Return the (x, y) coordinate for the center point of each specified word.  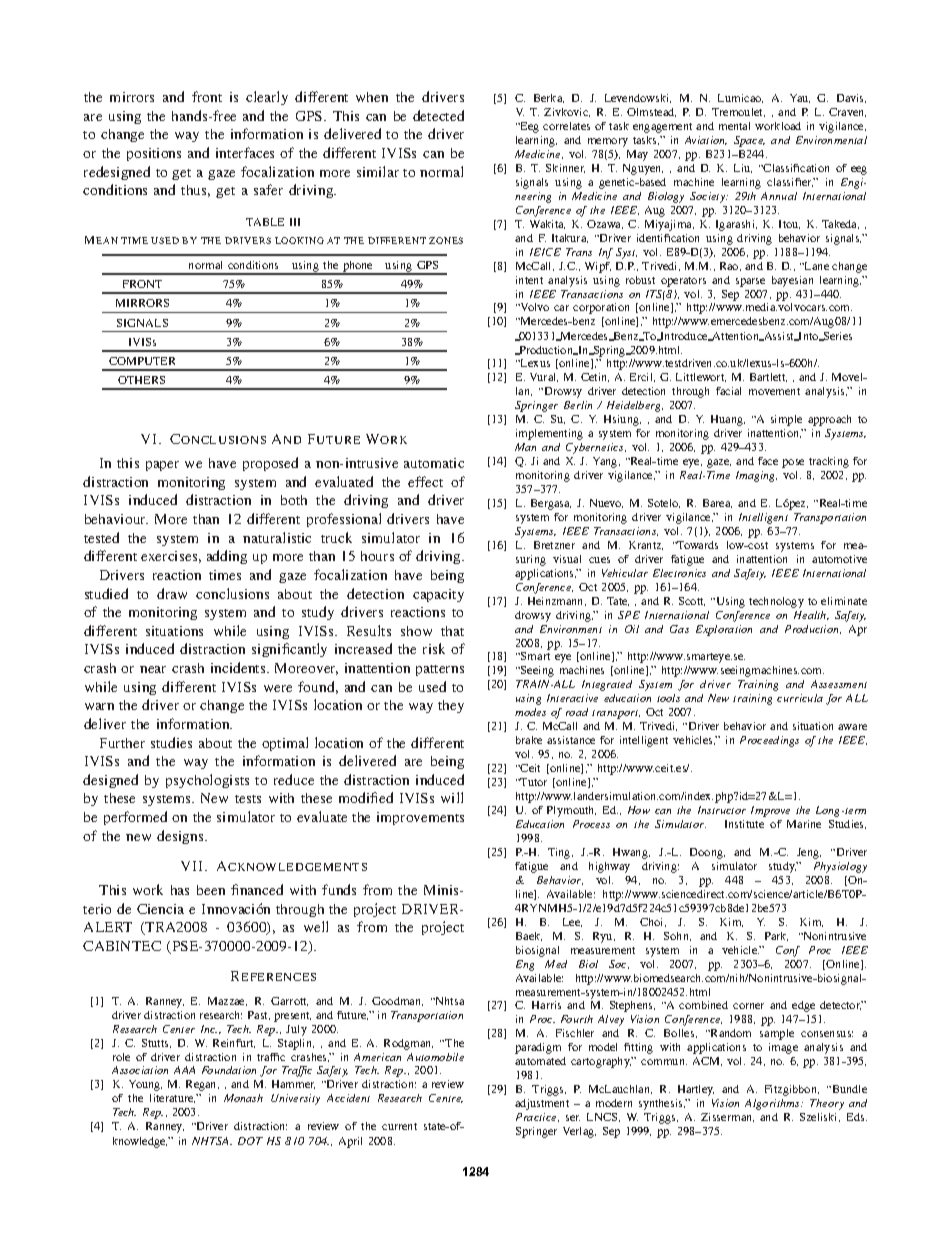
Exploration (724, 630)
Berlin (578, 405)
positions (154, 154)
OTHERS (141, 380)
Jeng (809, 853)
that (452, 631)
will (452, 797)
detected (438, 115)
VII (193, 866)
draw (172, 593)
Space (749, 141)
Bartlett (768, 377)
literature (172, 1098)
